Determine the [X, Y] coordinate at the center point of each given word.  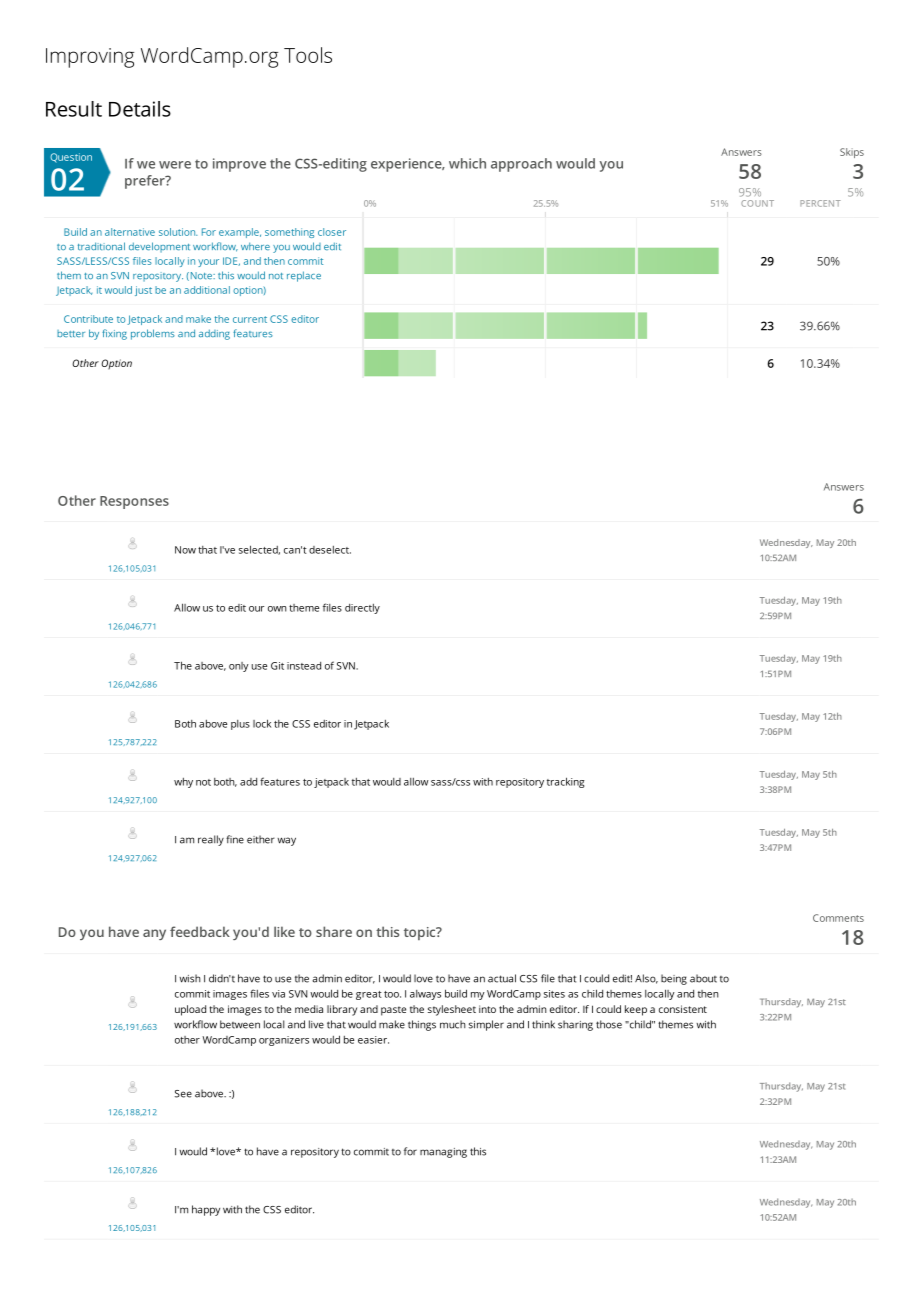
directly [362, 609]
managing [443, 1153]
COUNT [757, 203]
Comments [838, 918]
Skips [852, 153]
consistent [683, 1009]
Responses [134, 502]
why [183, 783]
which [467, 163]
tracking [566, 782]
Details [140, 109]
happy [206, 1210]
